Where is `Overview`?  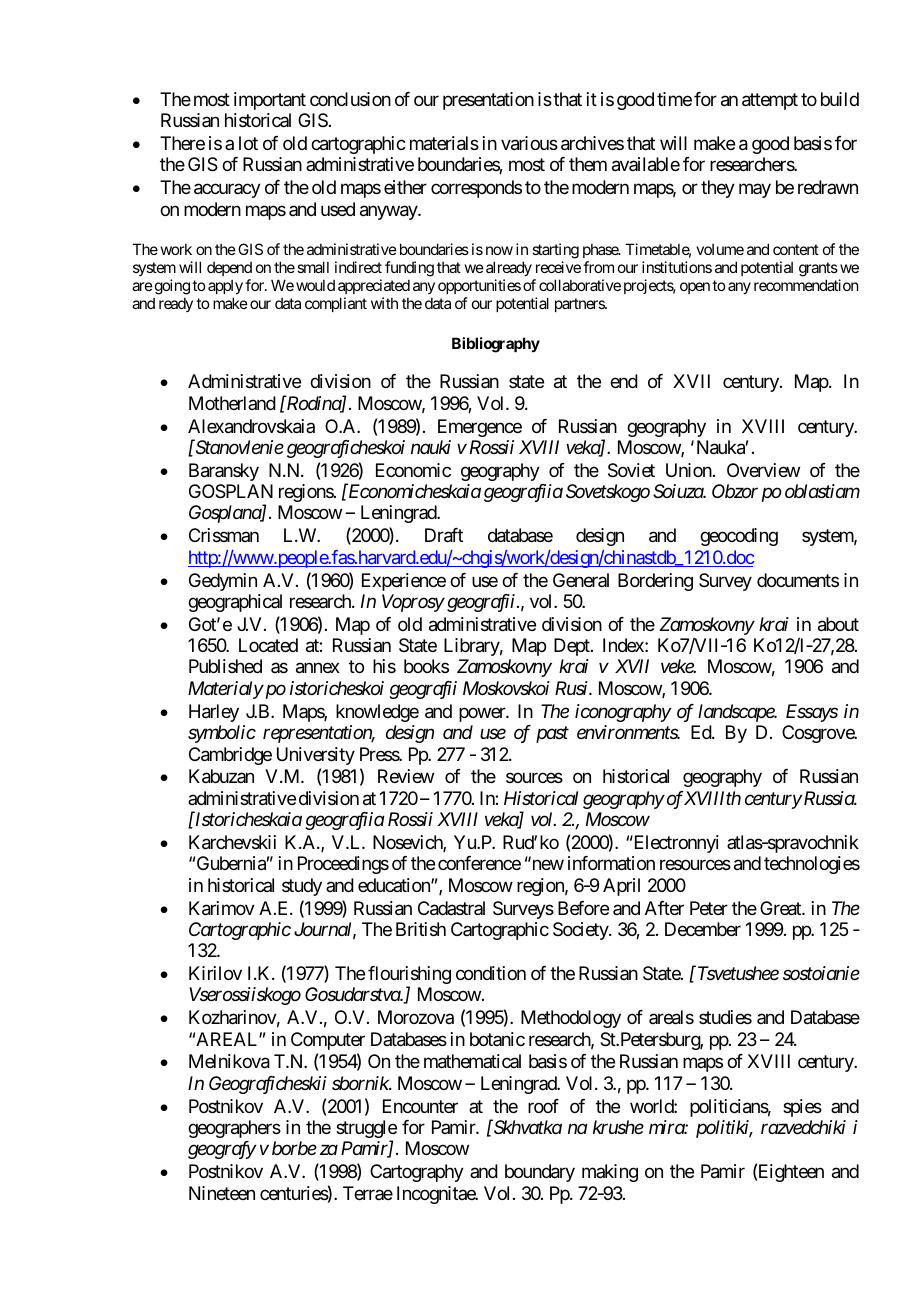 Overview is located at coordinates (763, 470).
